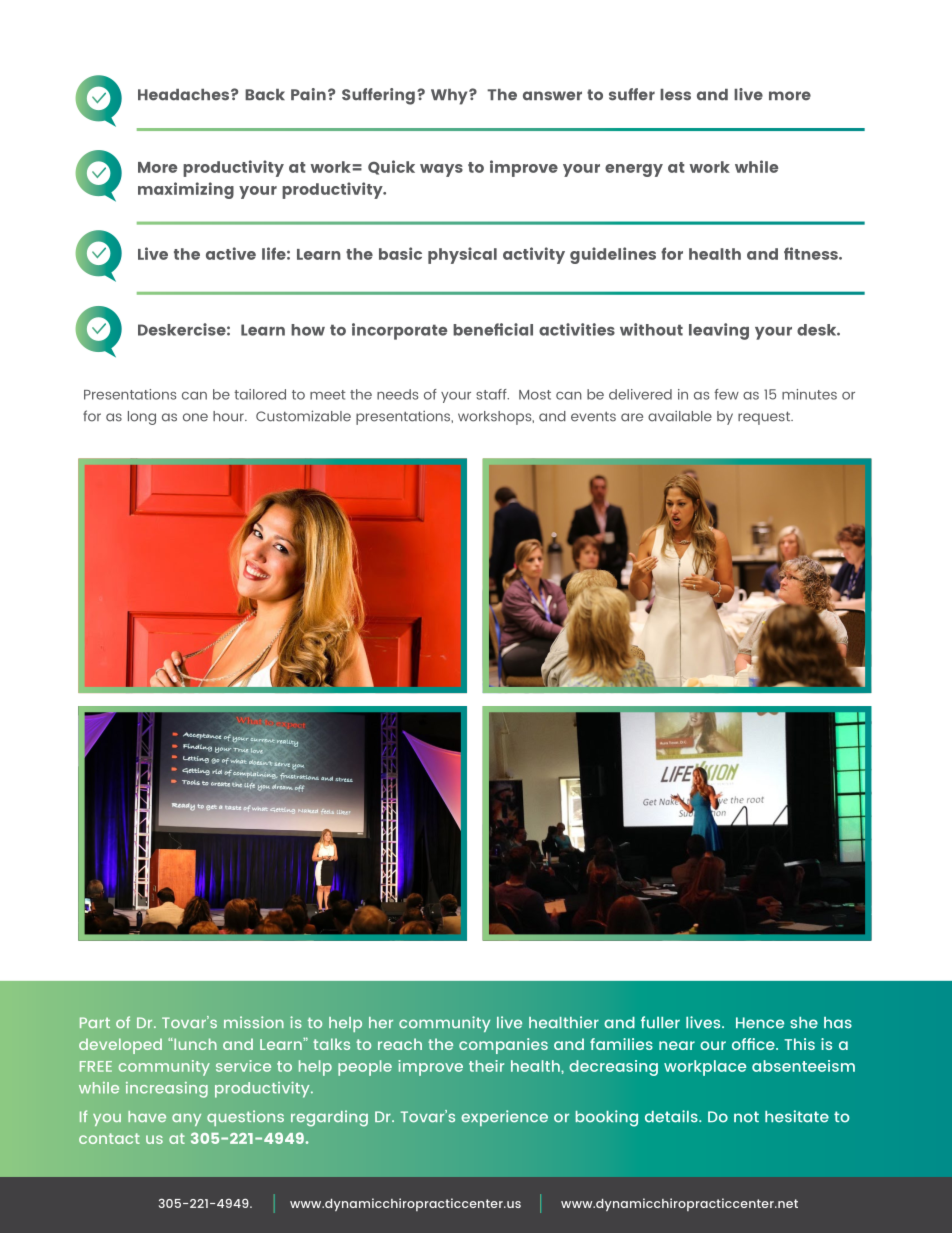  Describe the element at coordinates (675, 95) in the document. I see `less` at that location.
